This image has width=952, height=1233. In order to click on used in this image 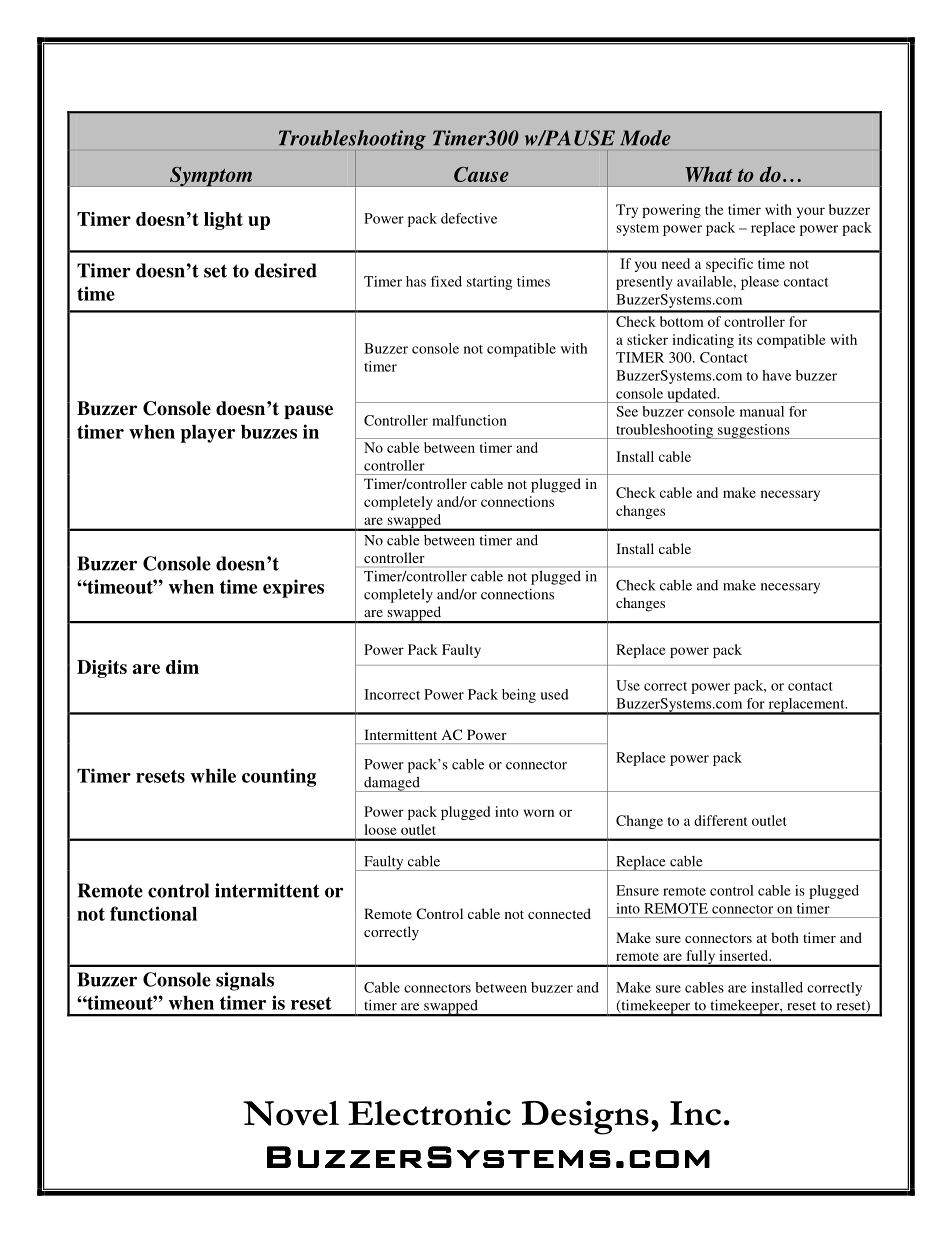, I will do `click(555, 694)`.
